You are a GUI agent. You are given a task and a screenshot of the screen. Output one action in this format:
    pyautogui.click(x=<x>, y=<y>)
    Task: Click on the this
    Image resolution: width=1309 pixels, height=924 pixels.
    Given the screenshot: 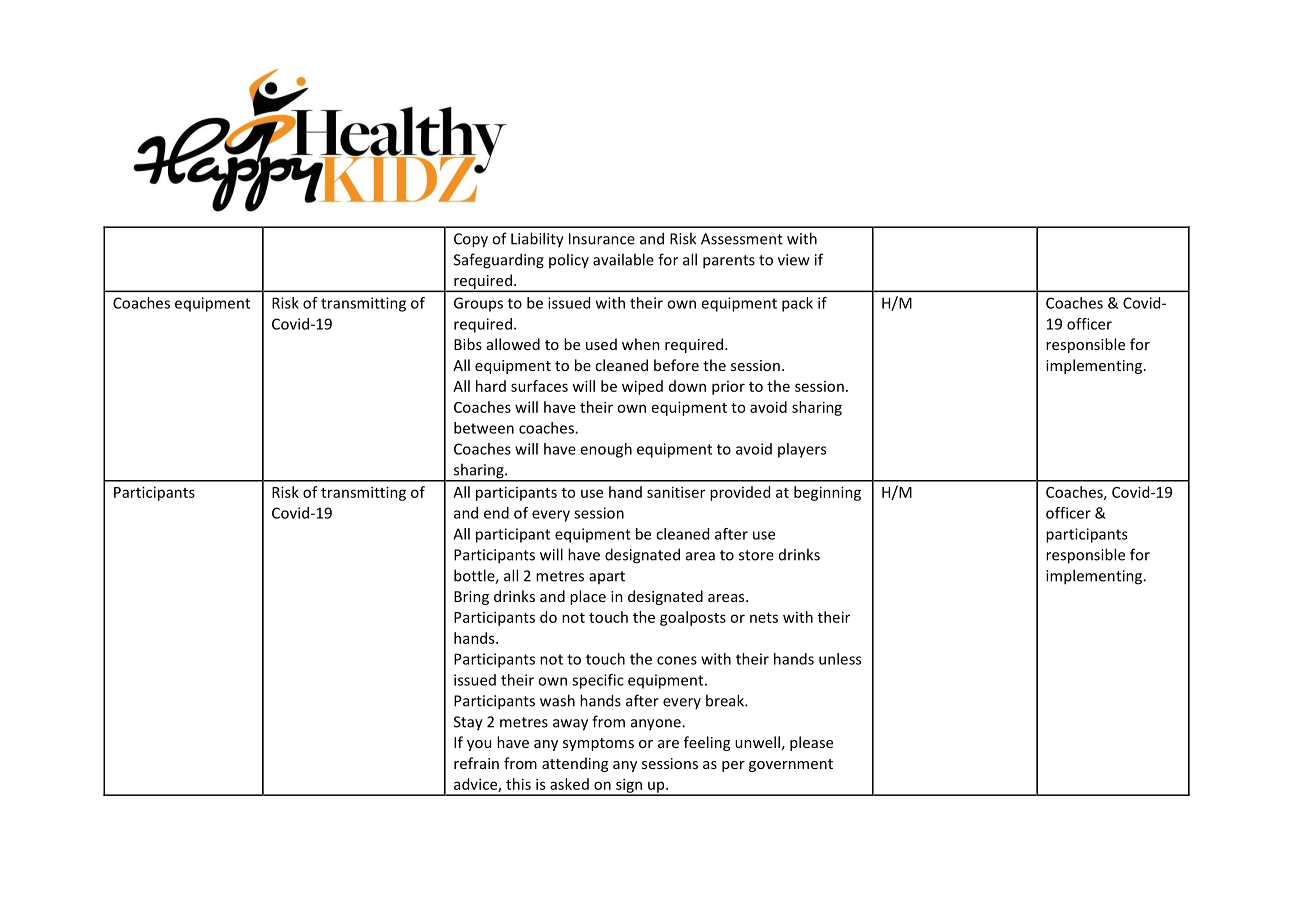 What is the action you would take?
    pyautogui.click(x=518, y=784)
